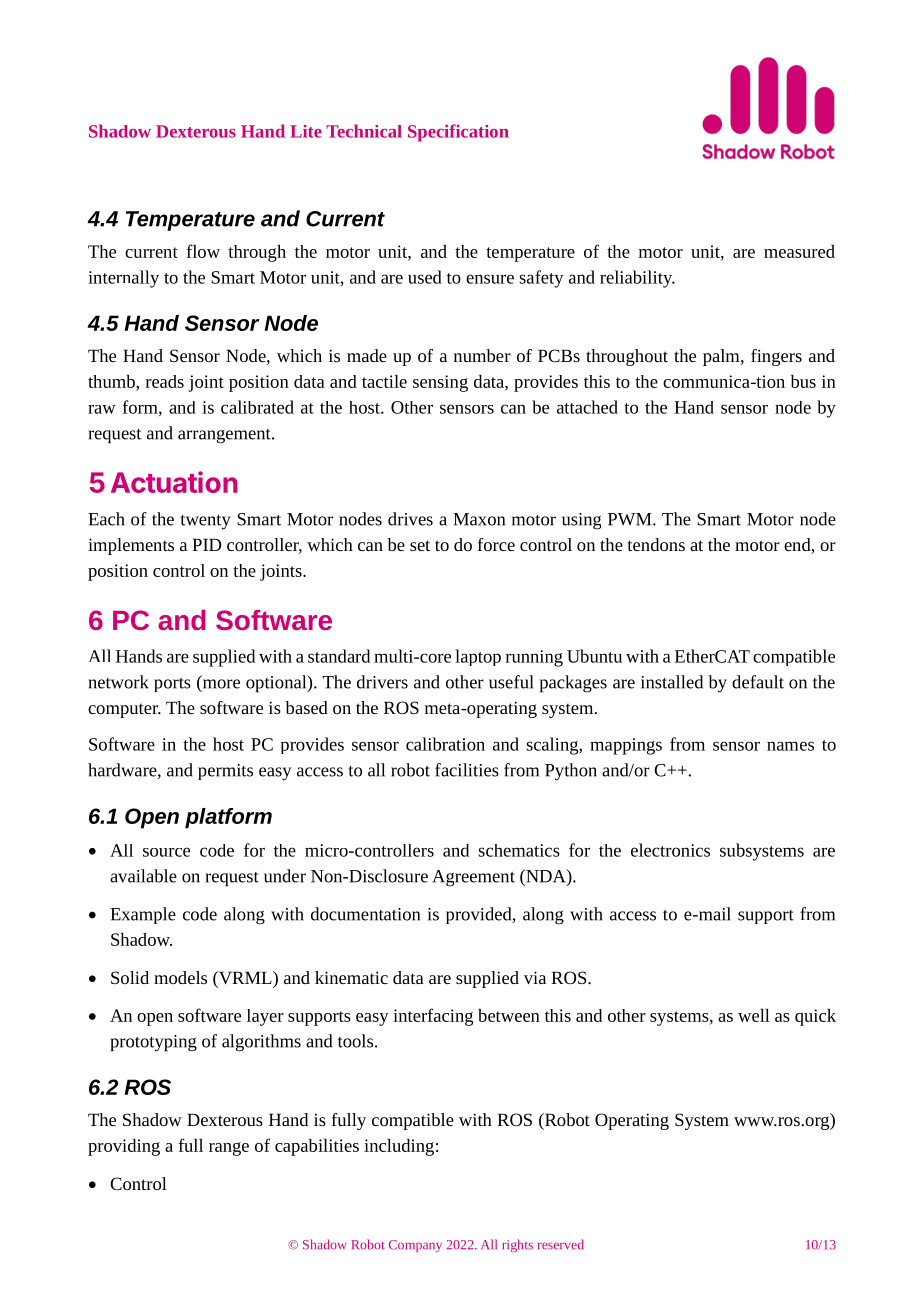 The image size is (924, 1308). What do you see at coordinates (220, 684) in the page?
I see `more` at bounding box center [220, 684].
